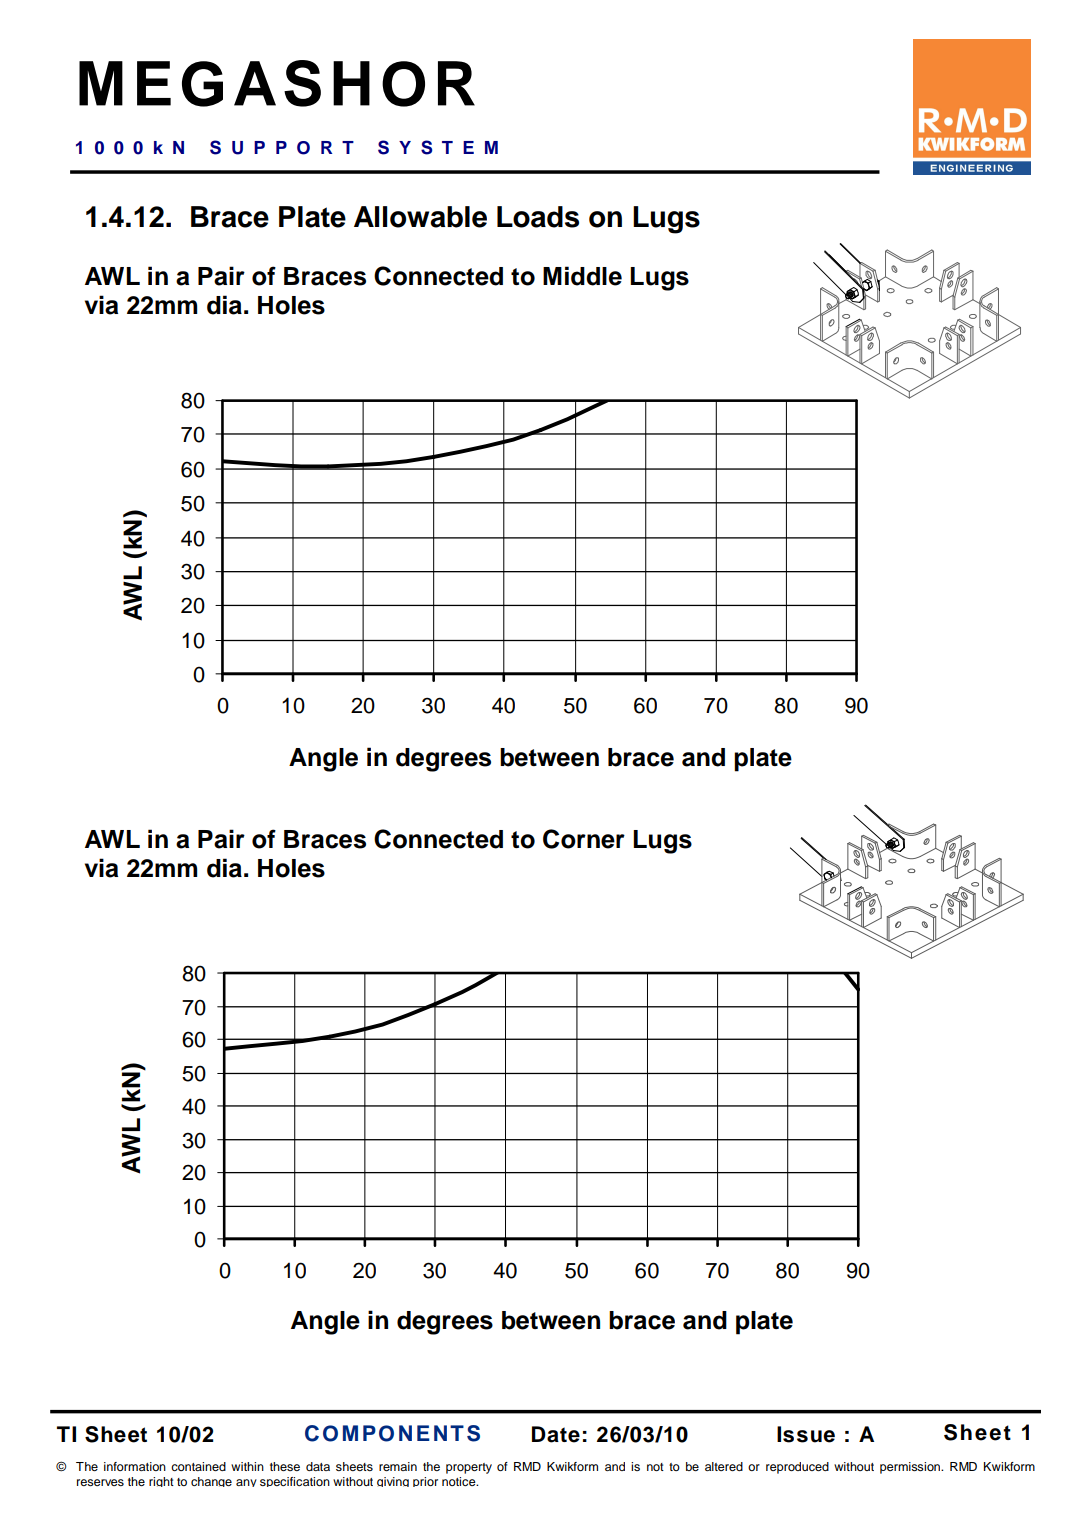 The image size is (1073, 1519). I want to click on Date, so click(556, 1434).
